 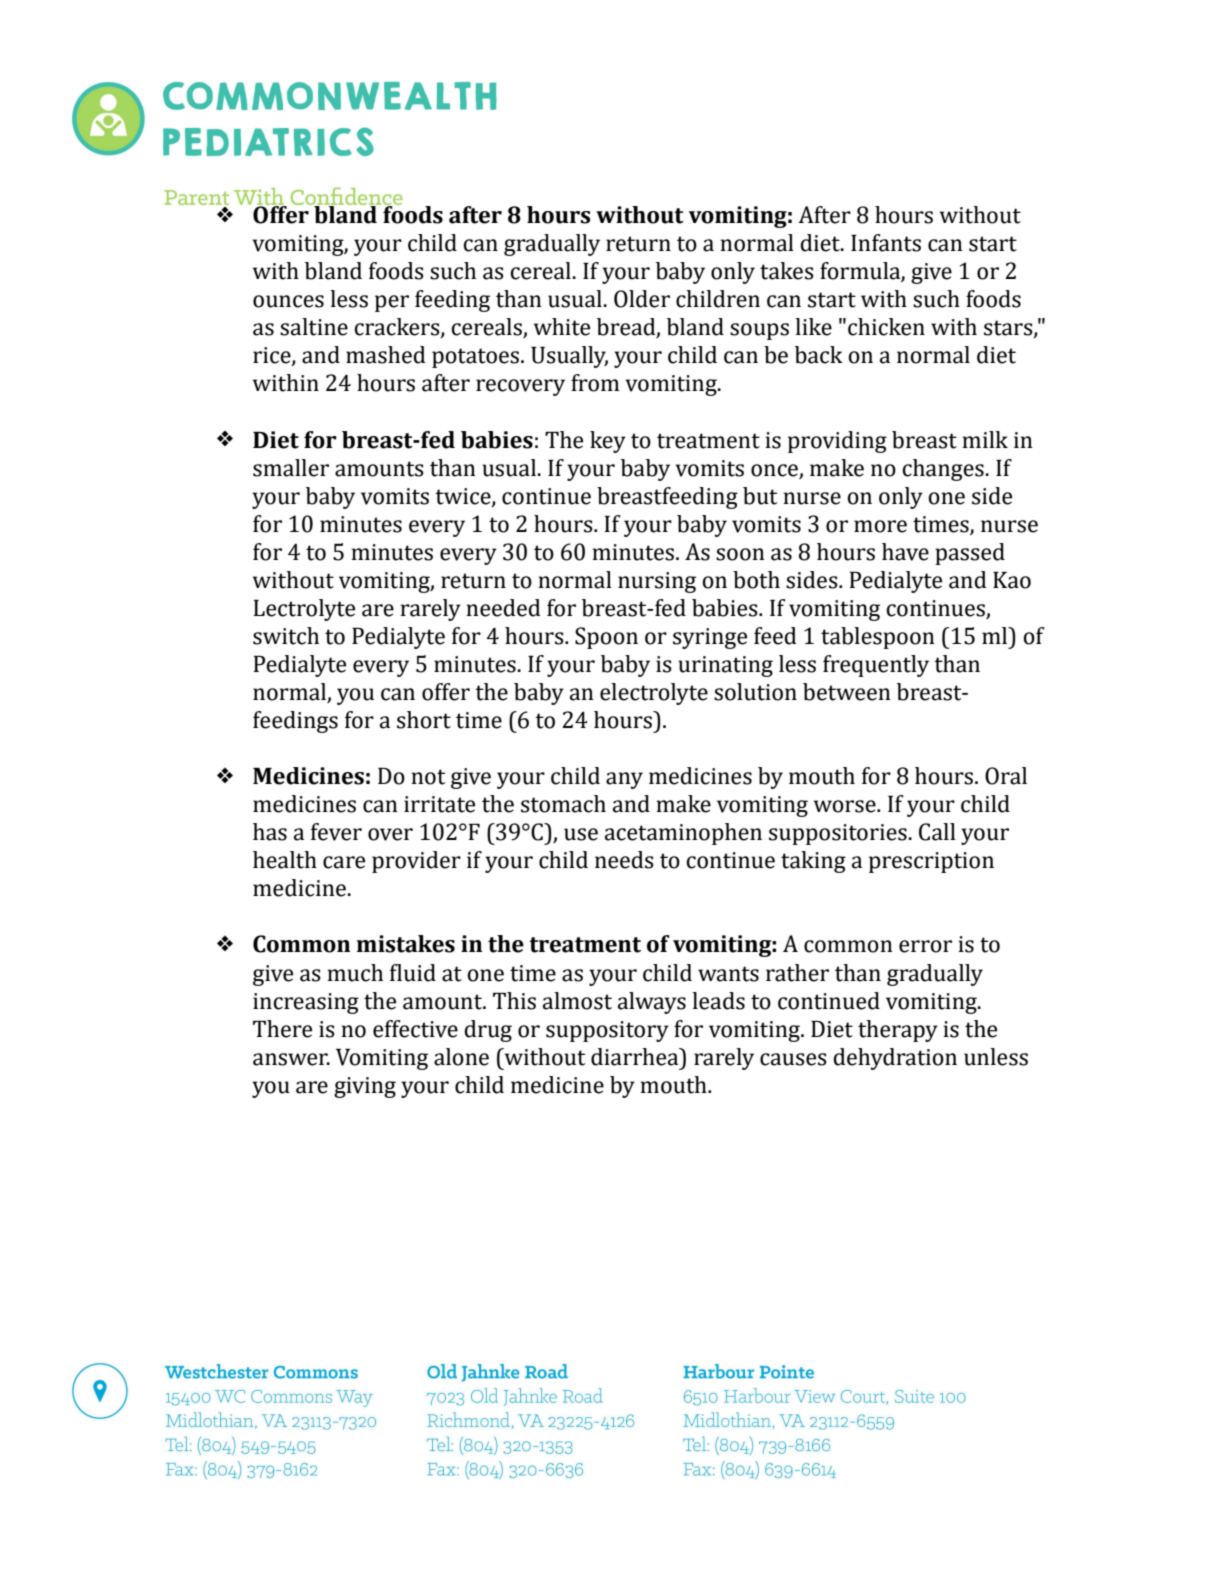 I want to click on Infants, so click(x=886, y=243).
